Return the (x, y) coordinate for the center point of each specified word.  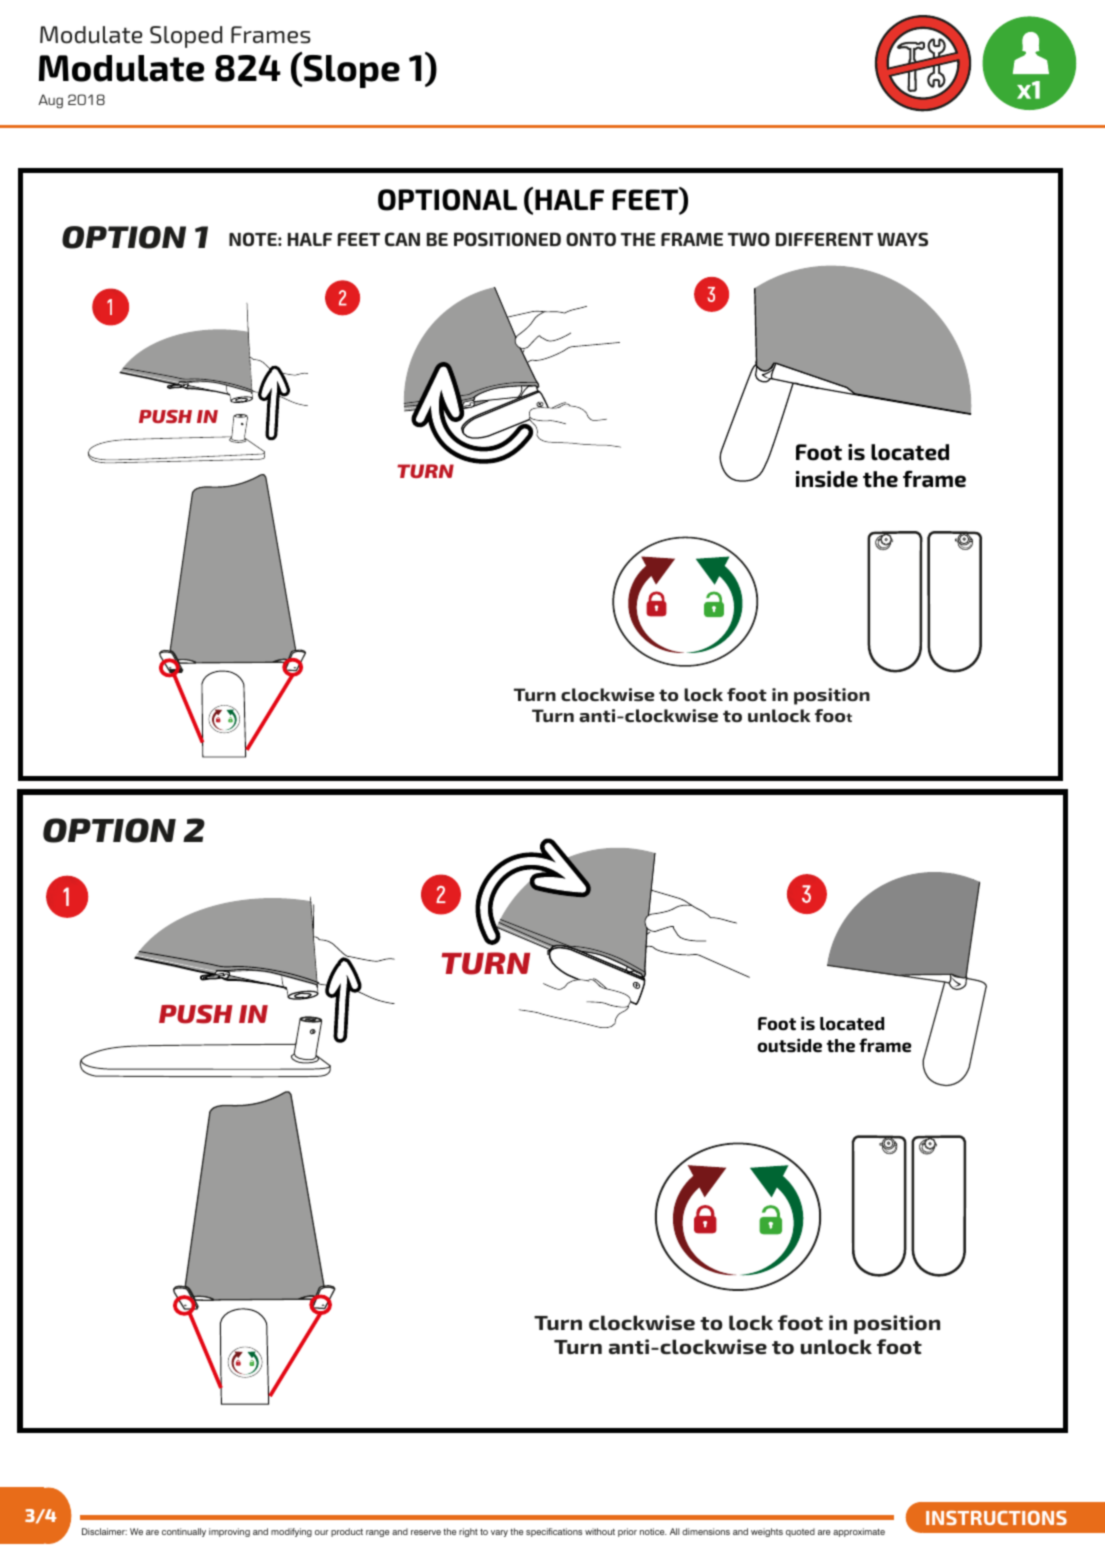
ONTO (591, 239)
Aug (50, 101)
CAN (402, 239)
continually (184, 1532)
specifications (554, 1532)
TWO (749, 239)
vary (499, 1533)
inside (827, 479)
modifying (291, 1532)
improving (229, 1532)
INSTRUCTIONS (996, 1518)
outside (789, 1045)
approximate (859, 1532)
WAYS (902, 239)
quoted (800, 1532)
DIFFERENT (824, 239)
